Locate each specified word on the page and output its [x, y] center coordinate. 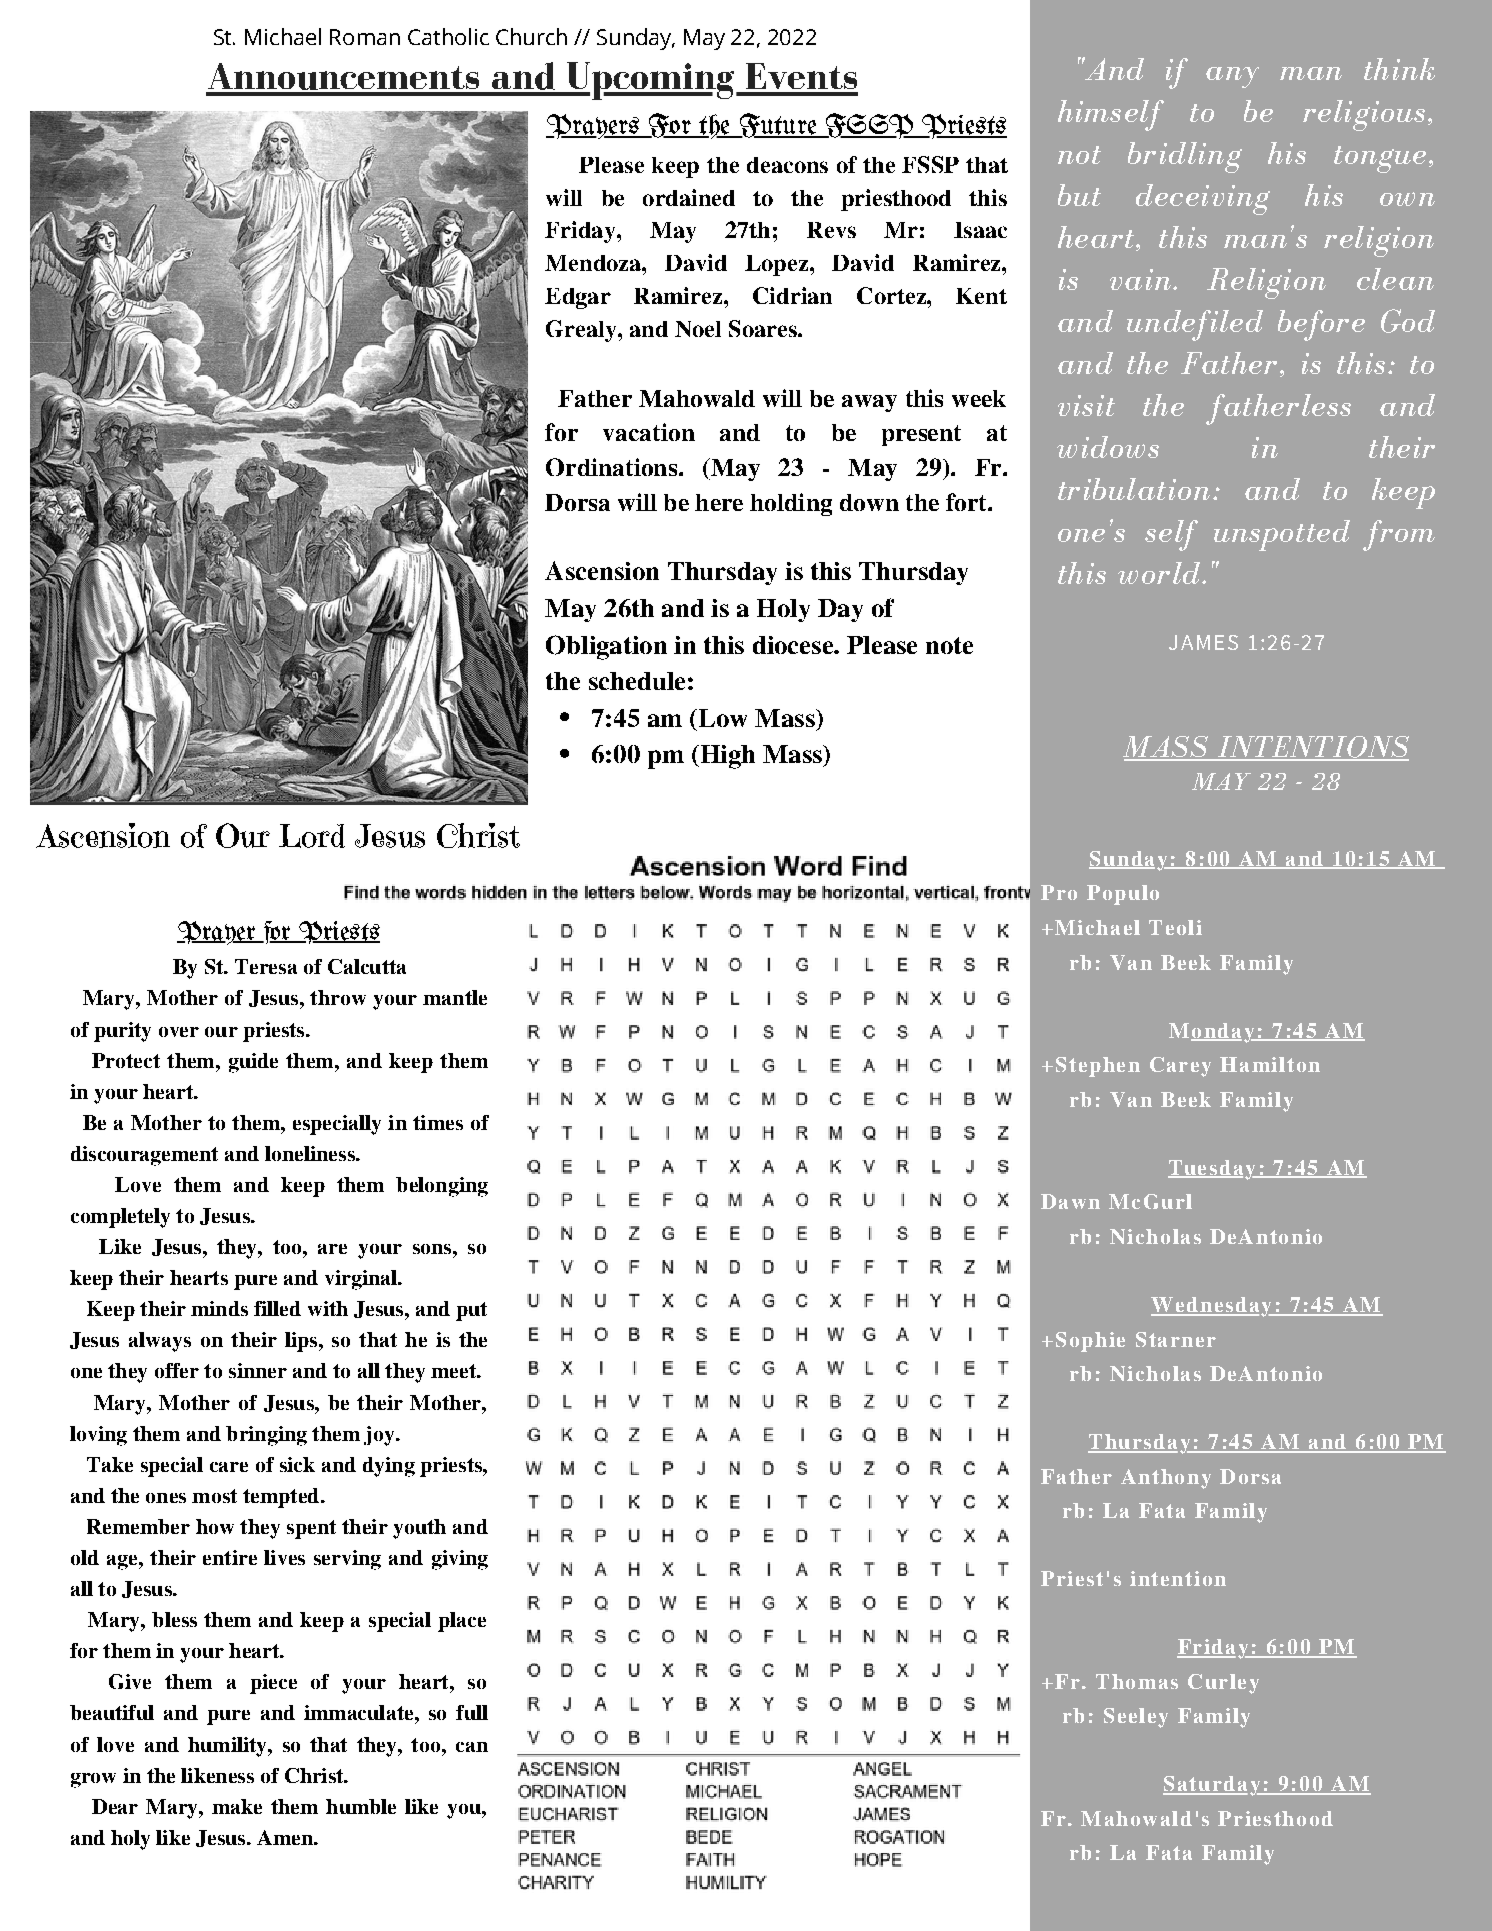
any [1232, 77]
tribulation [1134, 489]
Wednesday [1212, 1307]
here [719, 502]
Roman [365, 37]
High [726, 757]
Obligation [606, 647]
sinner [258, 1370]
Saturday [1213, 1786]
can [472, 1747]
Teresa [266, 966]
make [237, 1806]
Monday [1213, 1033]
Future [778, 125]
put [471, 1311]
